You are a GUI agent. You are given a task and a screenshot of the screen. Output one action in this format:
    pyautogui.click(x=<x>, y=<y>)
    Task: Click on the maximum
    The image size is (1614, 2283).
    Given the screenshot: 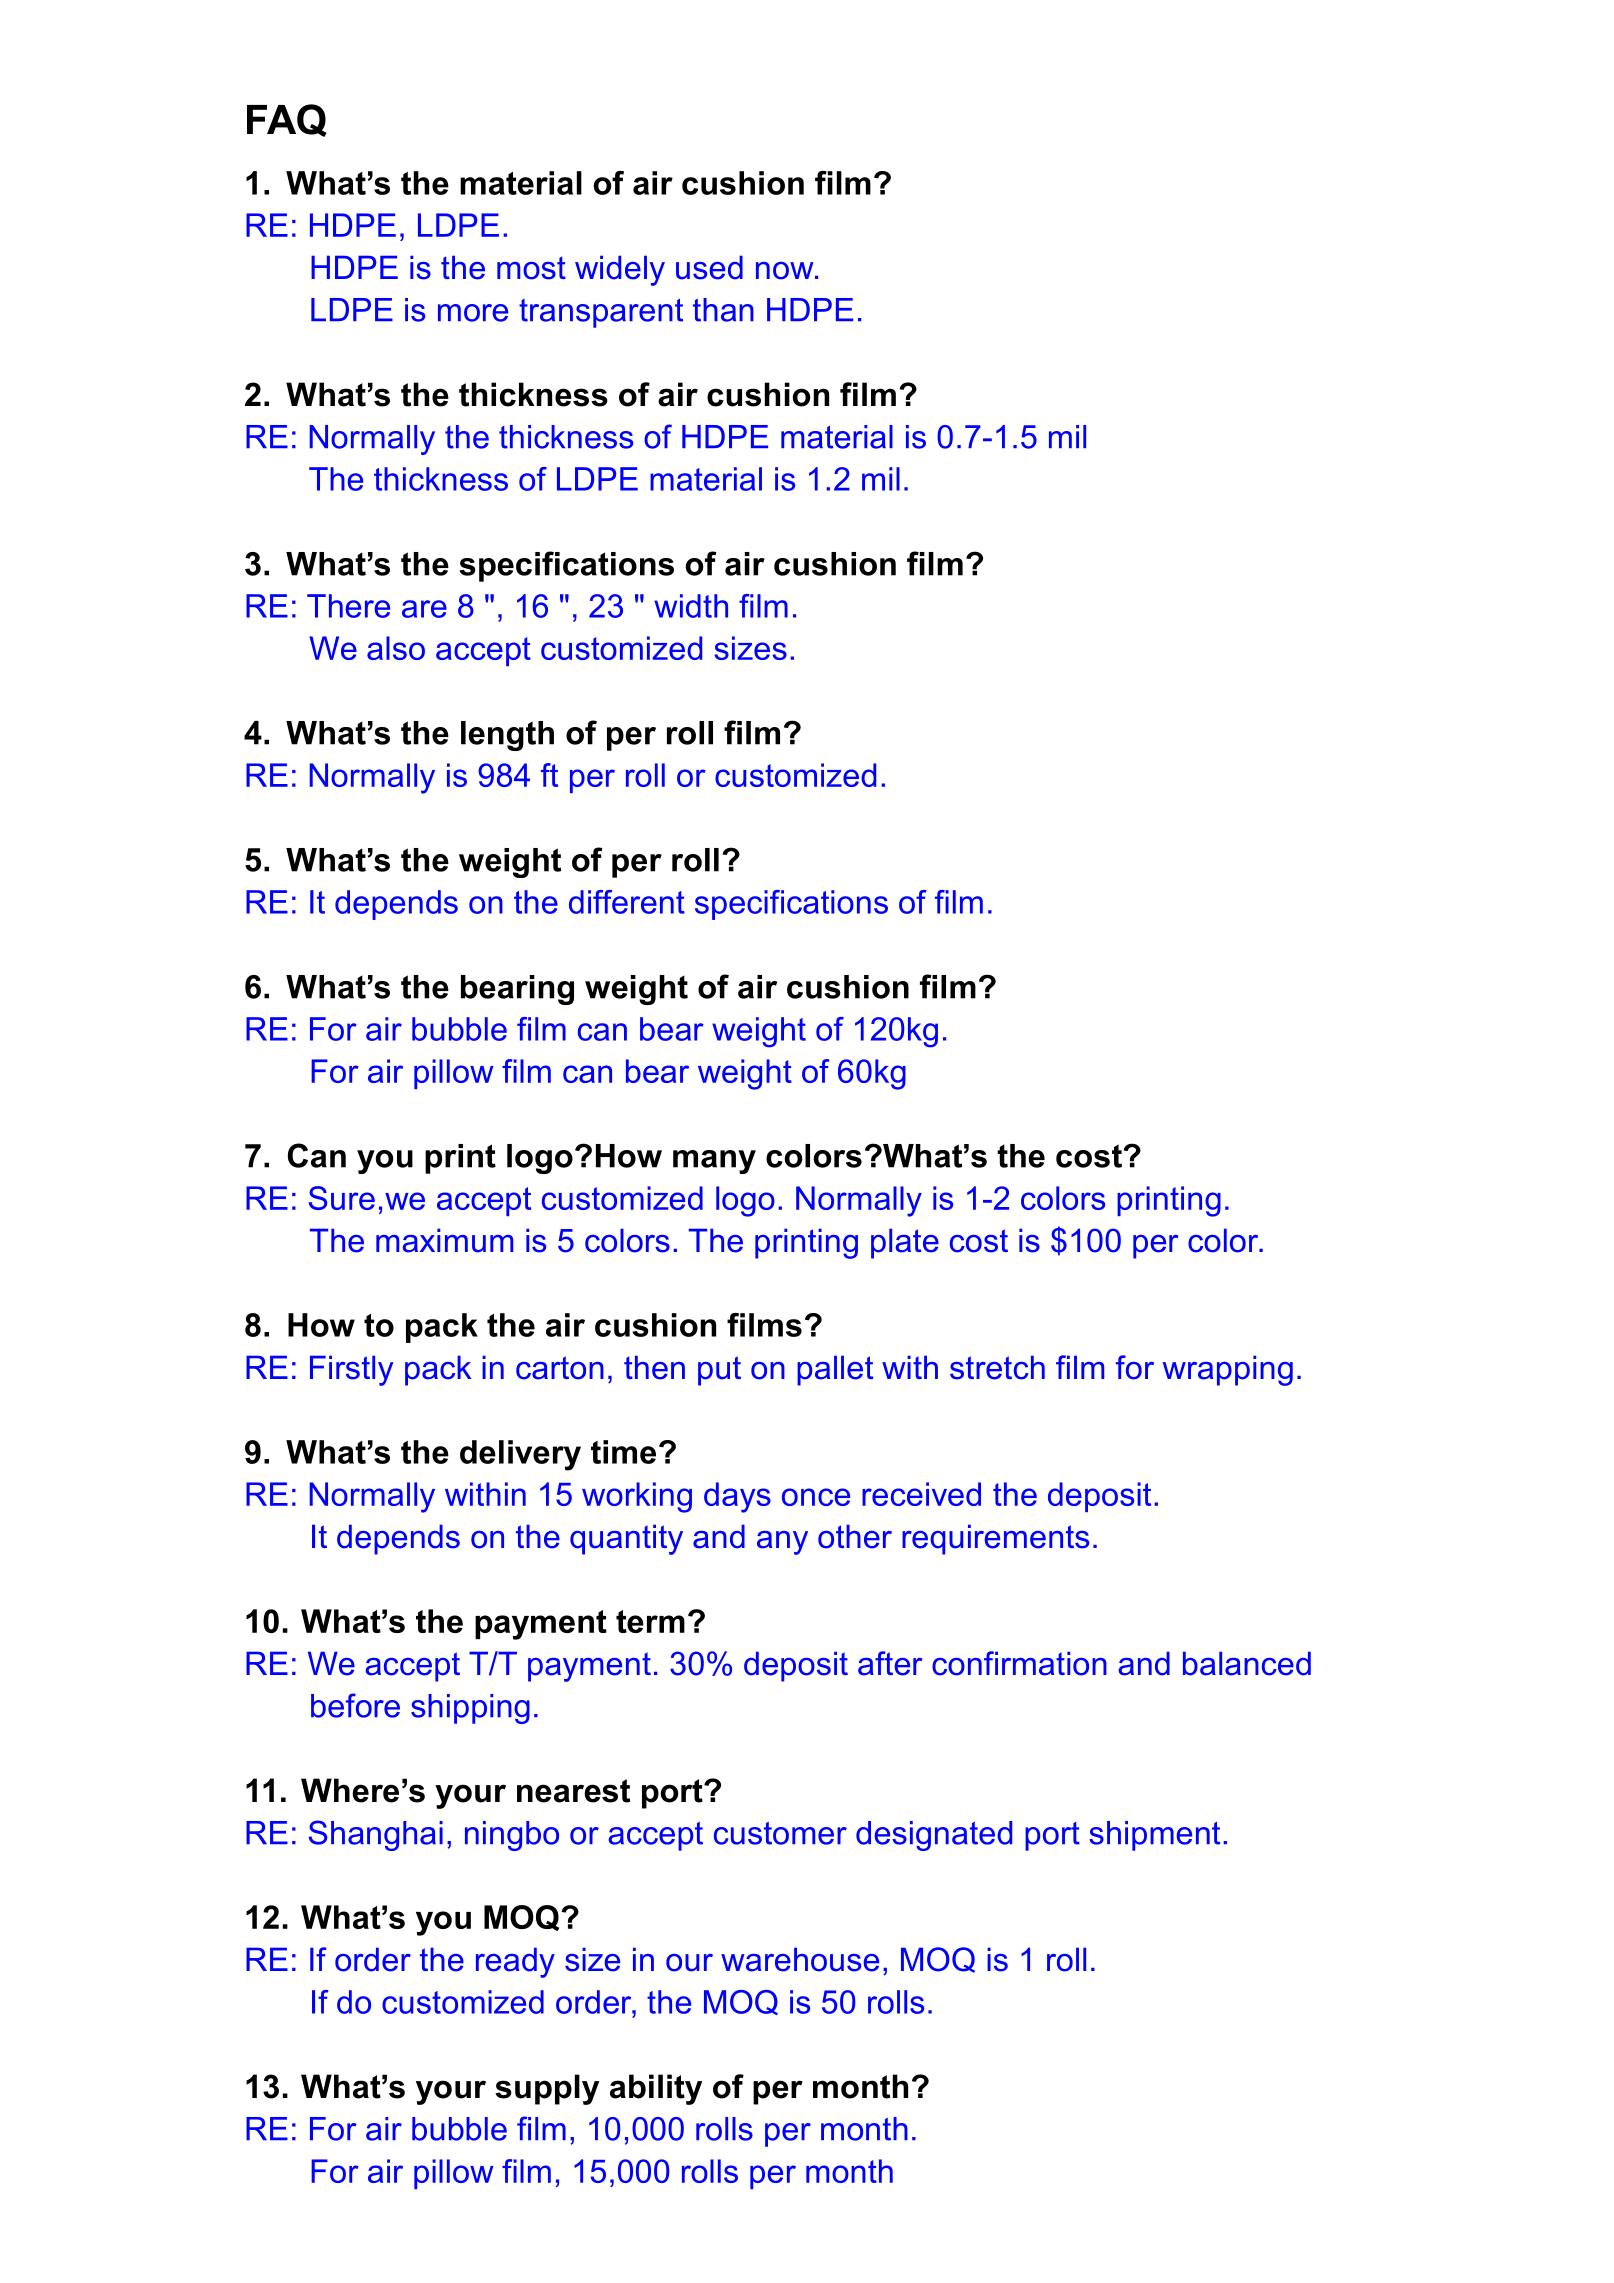 What is the action you would take?
    pyautogui.click(x=444, y=1240)
